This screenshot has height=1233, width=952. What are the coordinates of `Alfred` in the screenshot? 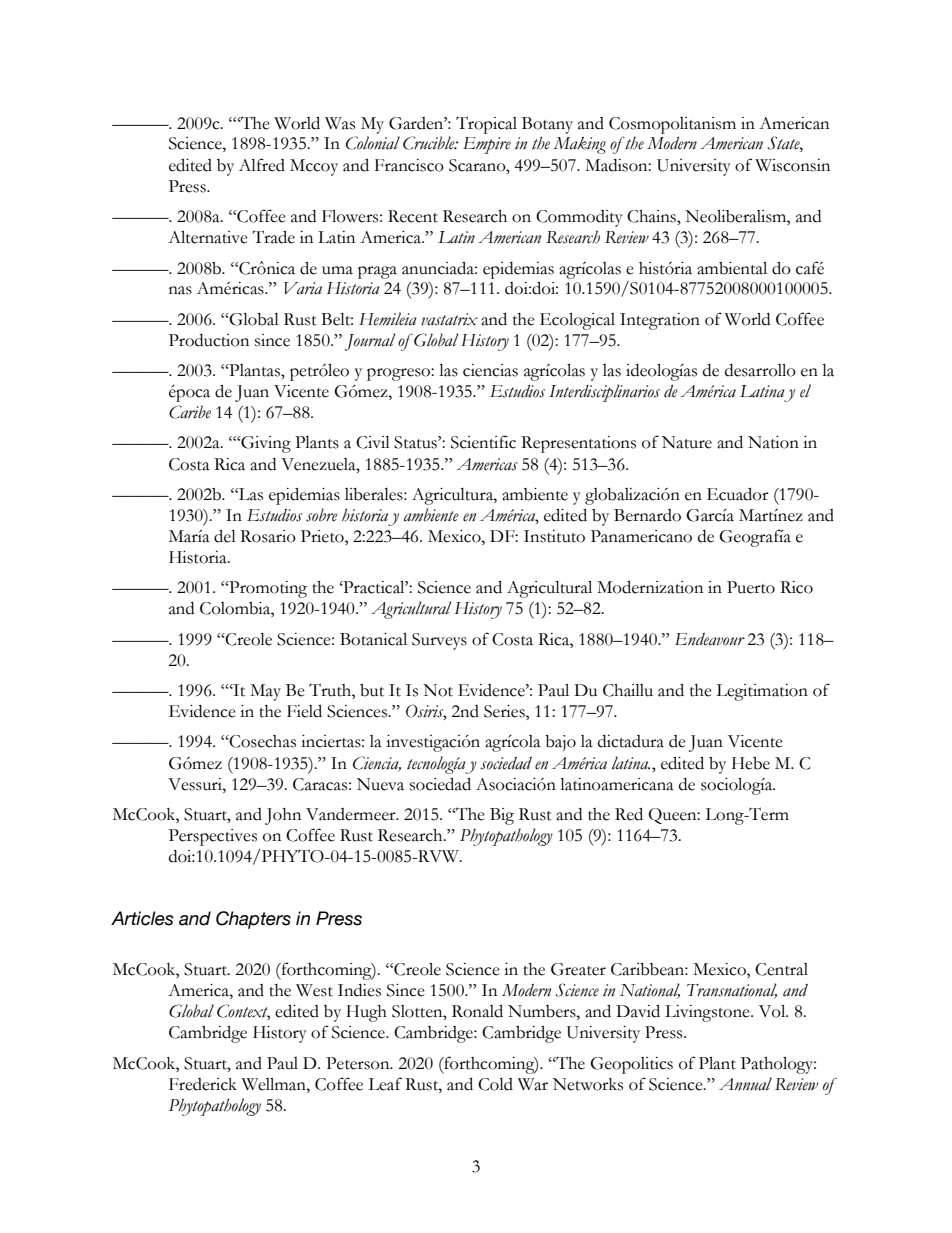 It's located at (262, 165).
